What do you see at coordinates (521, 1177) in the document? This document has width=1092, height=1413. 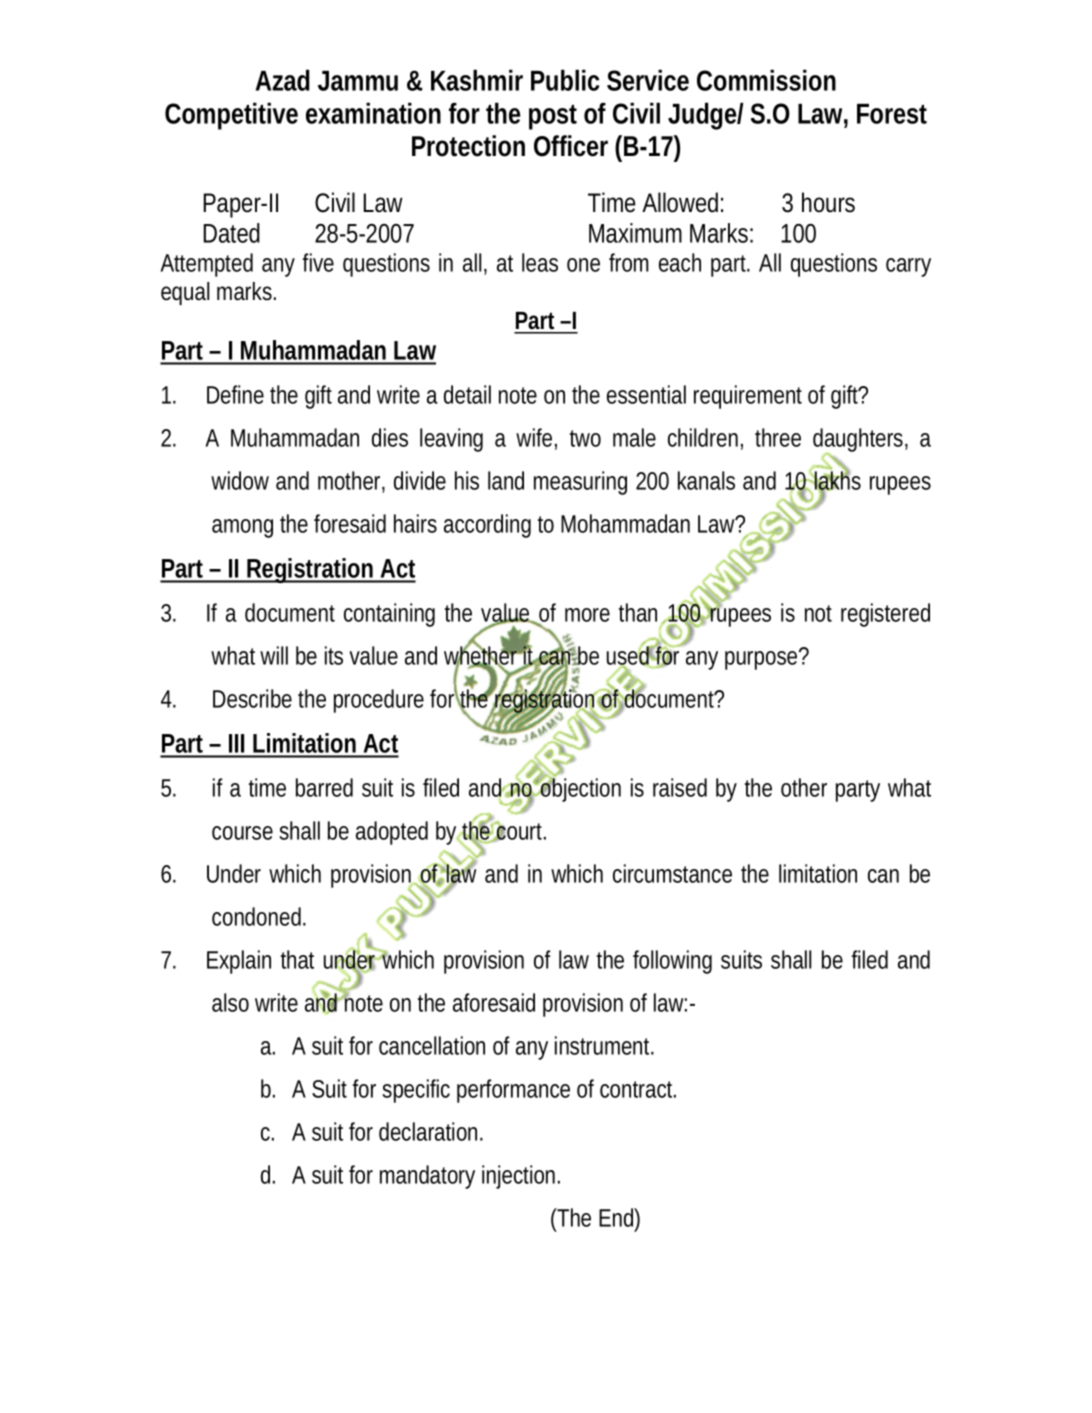 I see `injection` at bounding box center [521, 1177].
